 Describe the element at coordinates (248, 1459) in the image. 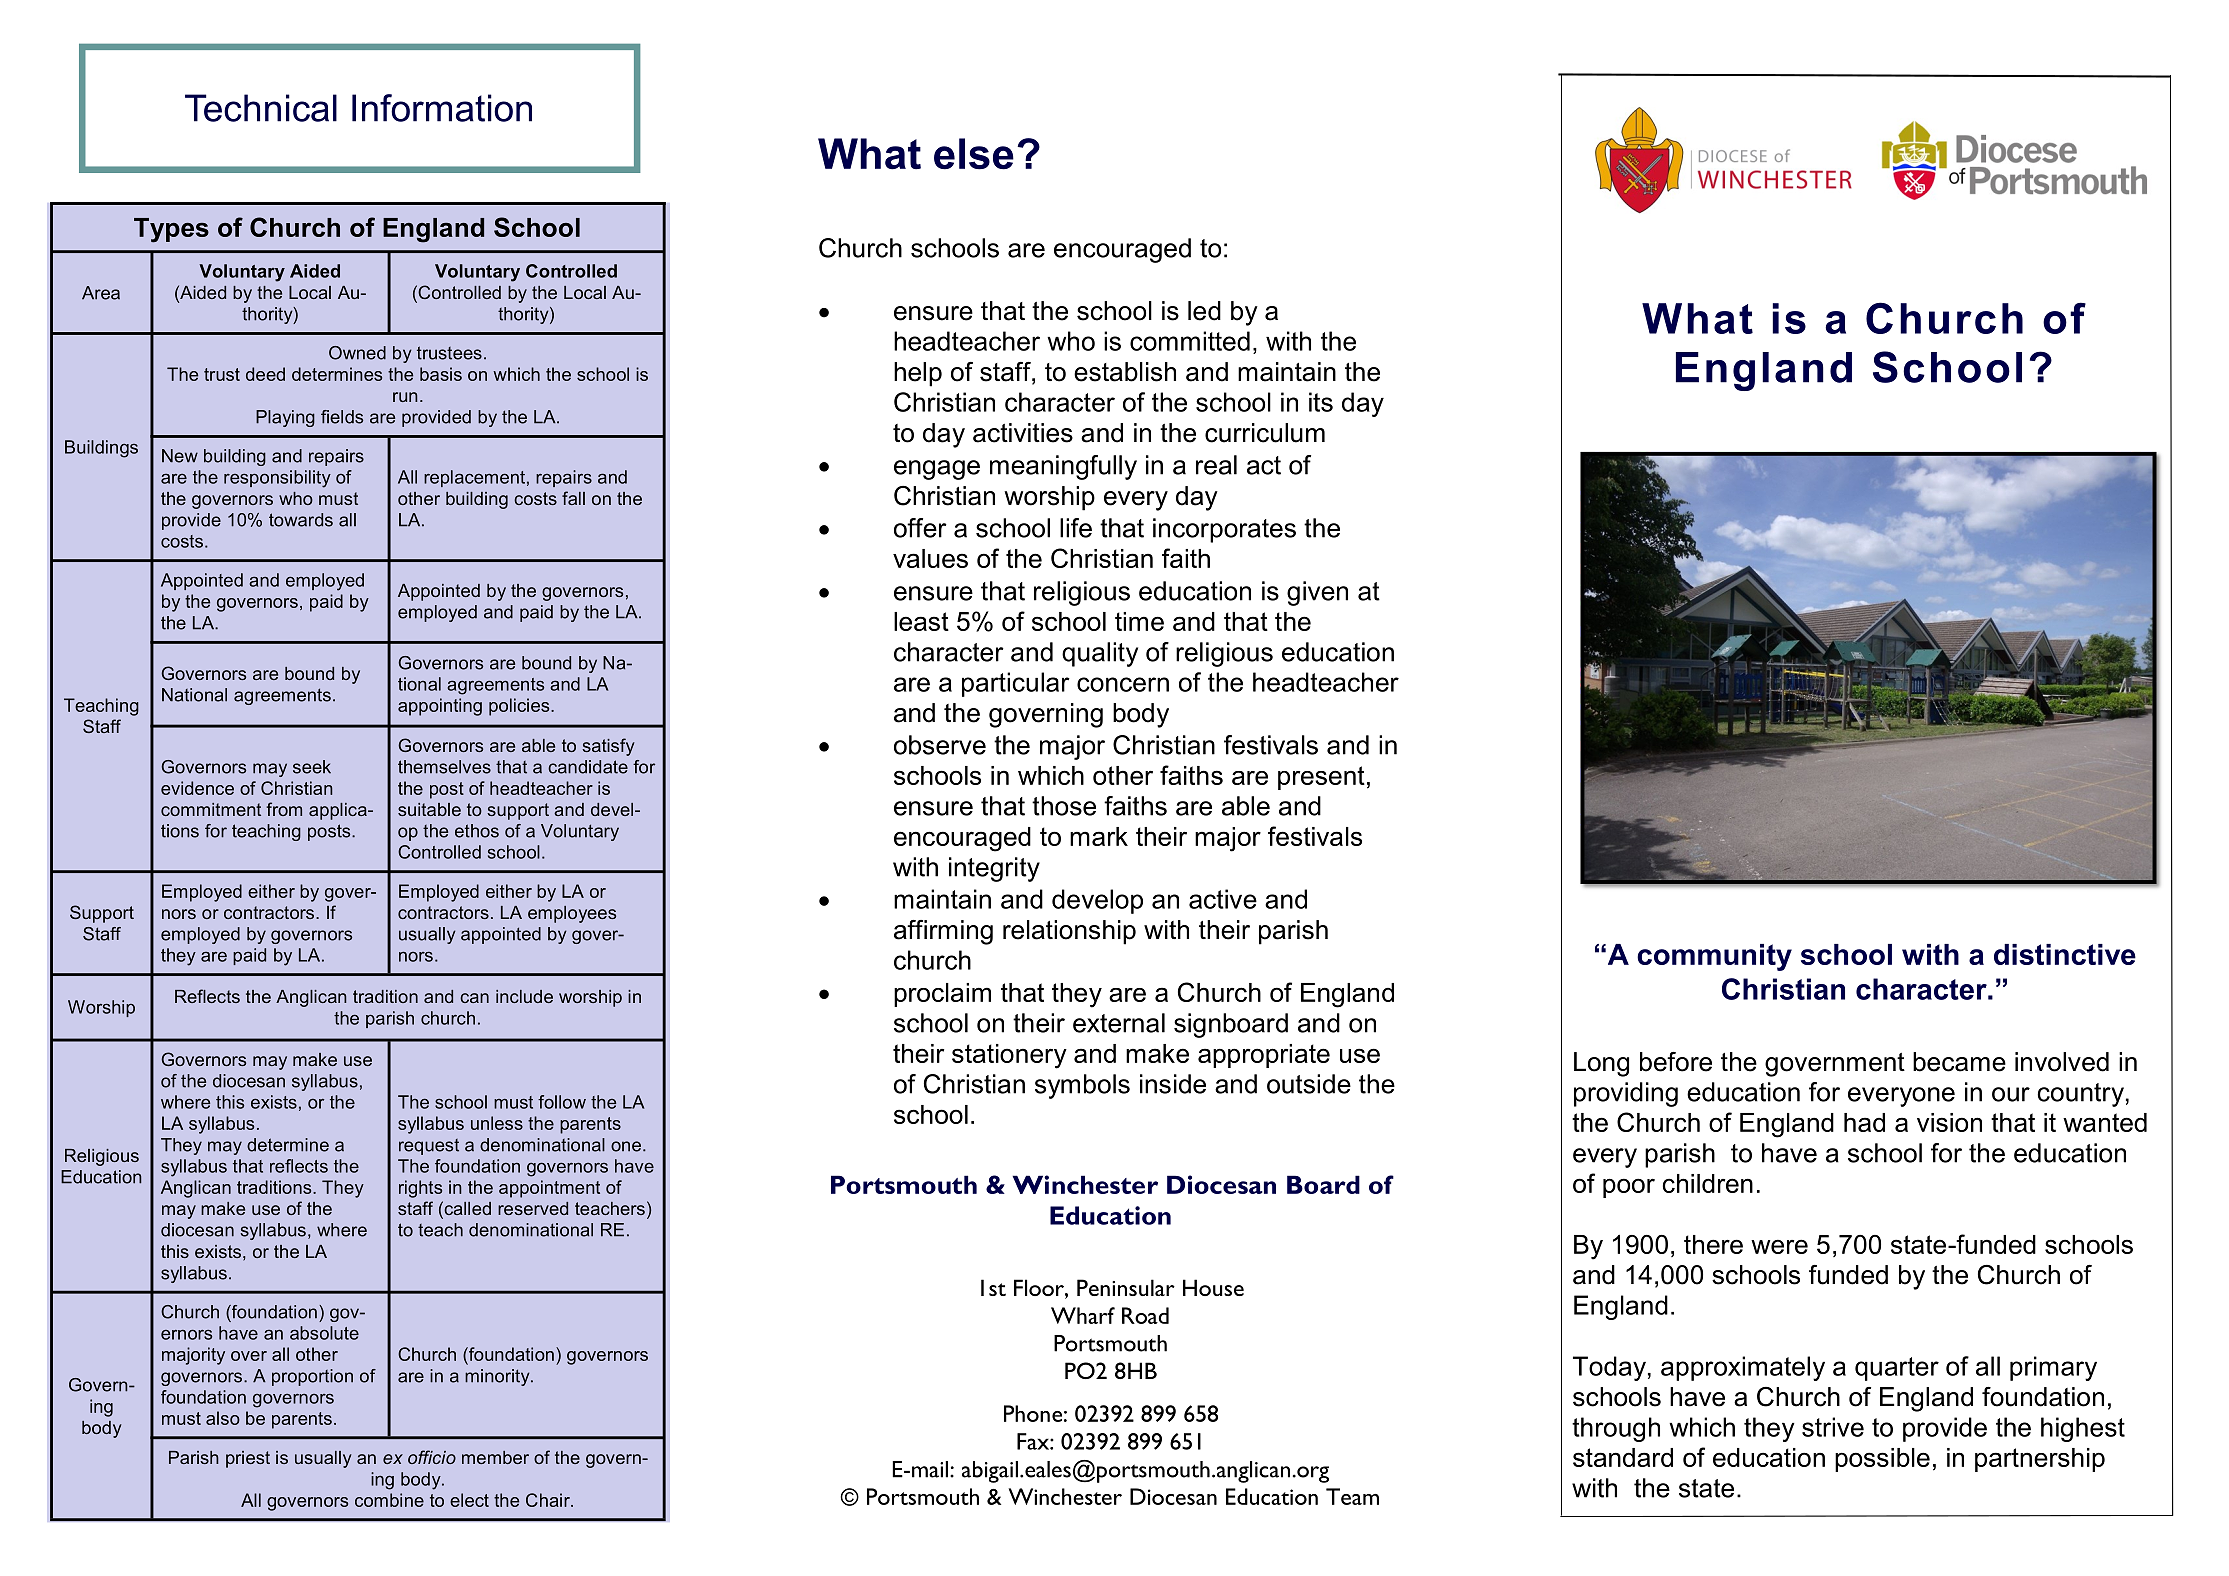

I see `priest` at that location.
